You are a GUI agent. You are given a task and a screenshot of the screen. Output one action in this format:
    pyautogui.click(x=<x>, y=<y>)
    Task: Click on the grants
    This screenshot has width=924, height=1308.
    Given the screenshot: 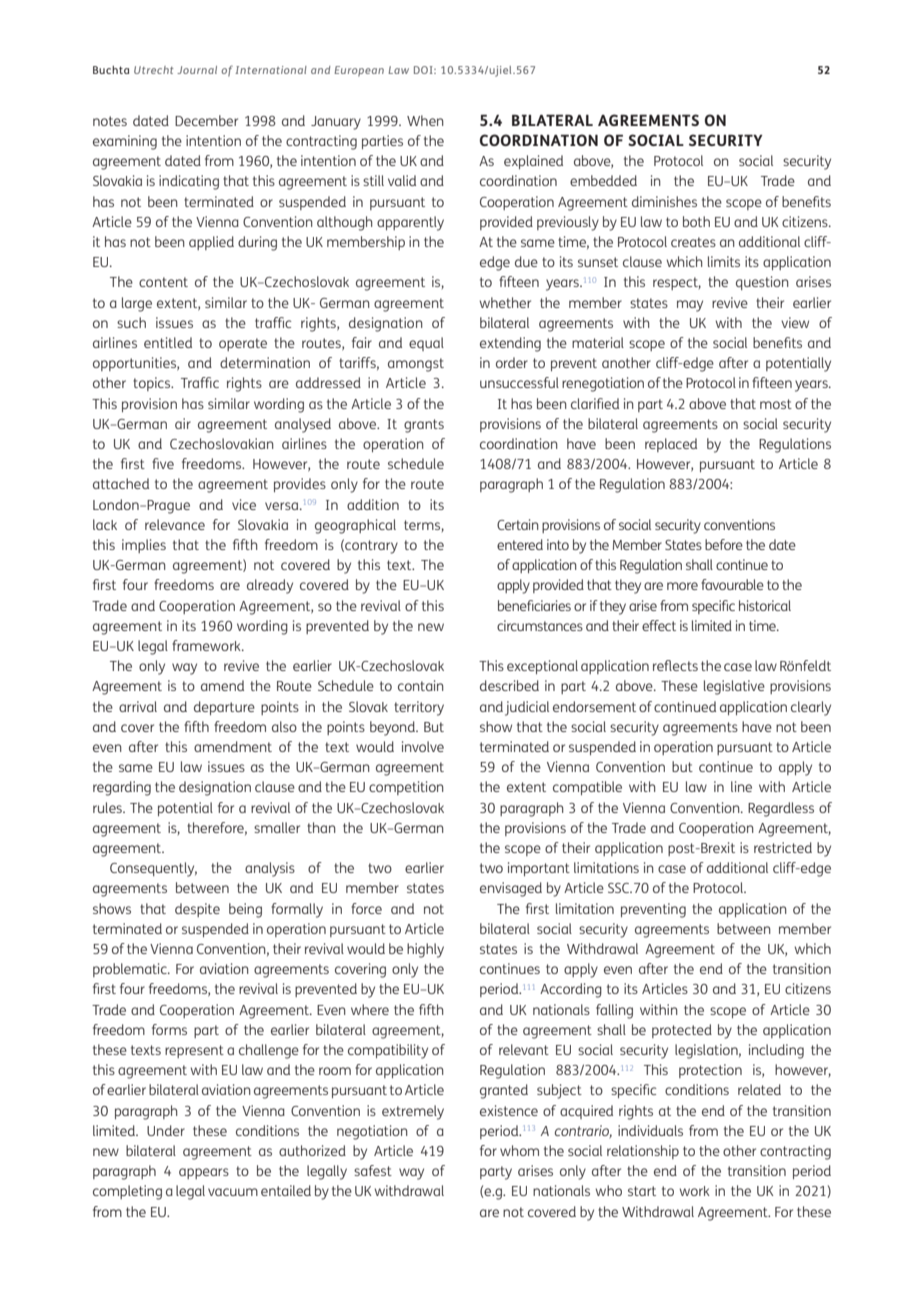 What is the action you would take?
    pyautogui.click(x=424, y=426)
